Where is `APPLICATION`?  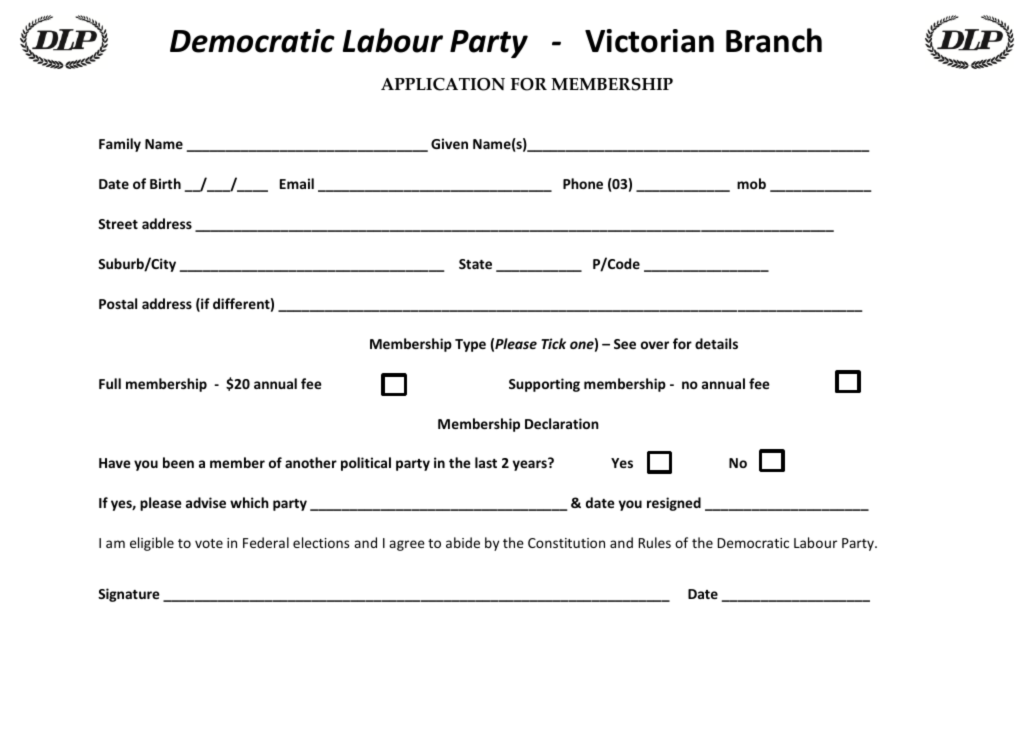
APPLICATION is located at coordinates (443, 84).
